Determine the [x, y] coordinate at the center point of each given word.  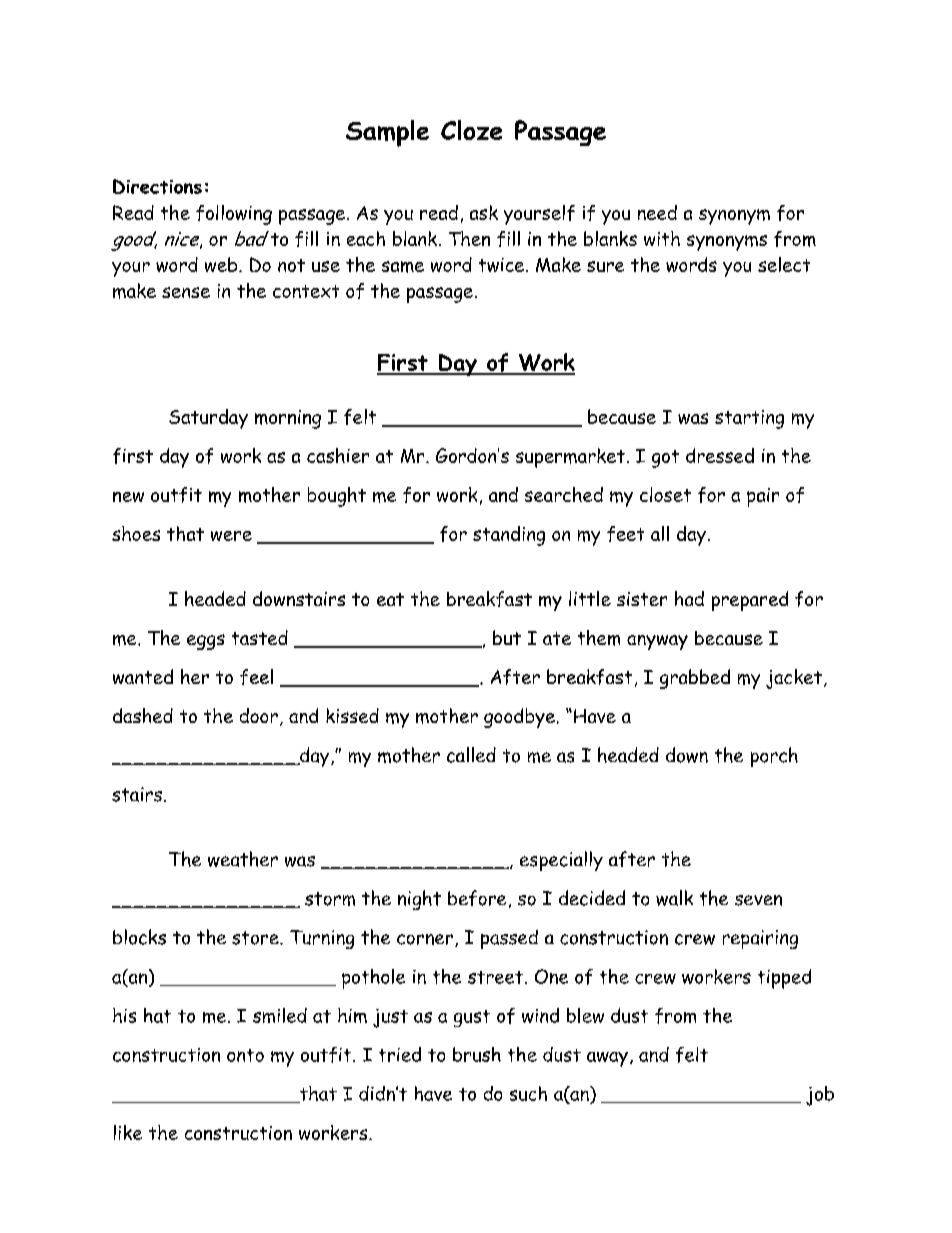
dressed [720, 455]
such [528, 1093]
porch [774, 757]
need [657, 212]
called [471, 755]
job [820, 1096]
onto [245, 1055]
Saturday [208, 419]
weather [243, 859]
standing [509, 536]
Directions [157, 186]
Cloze [471, 130]
